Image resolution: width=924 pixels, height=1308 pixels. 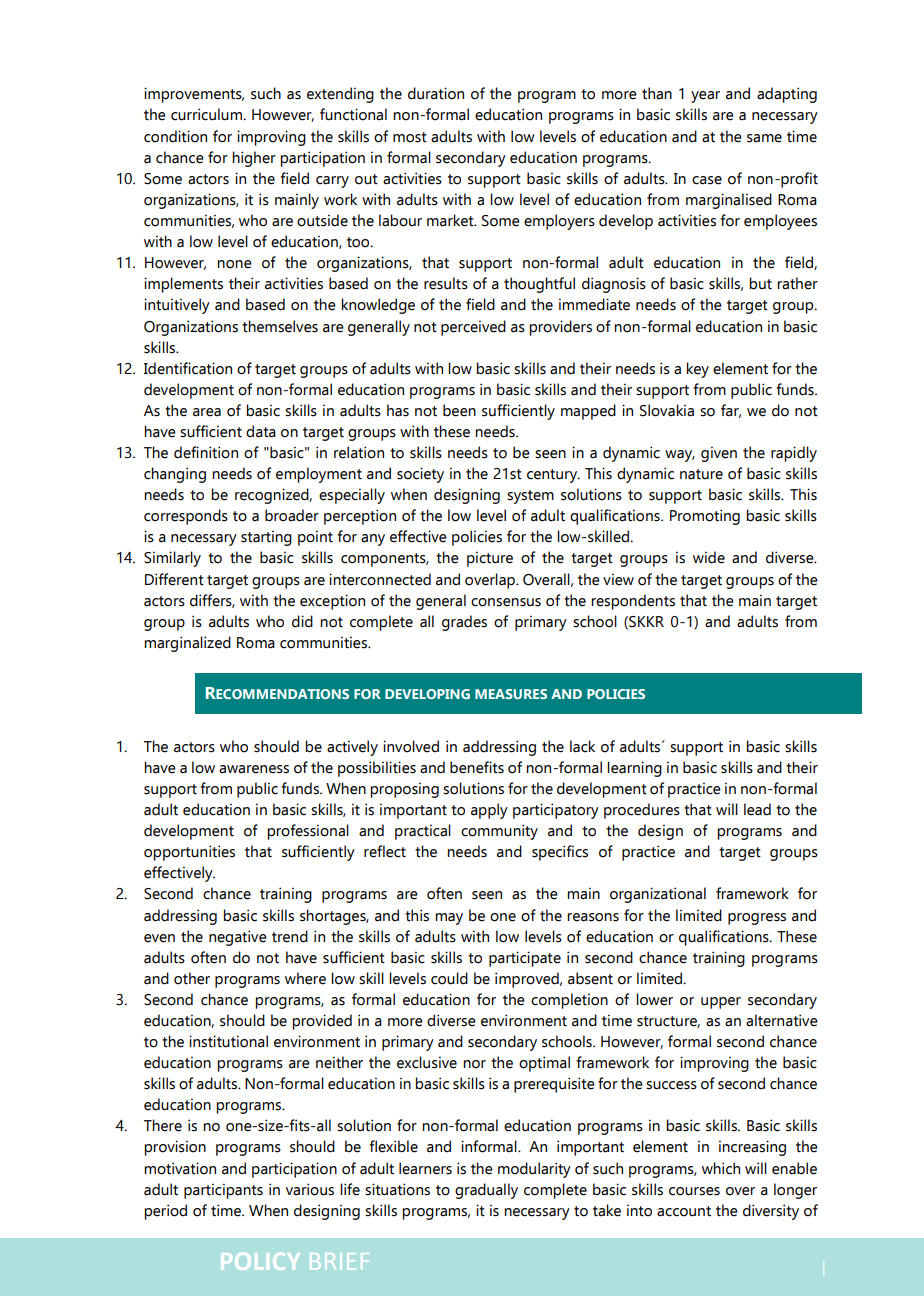 I want to click on same, so click(x=764, y=138).
